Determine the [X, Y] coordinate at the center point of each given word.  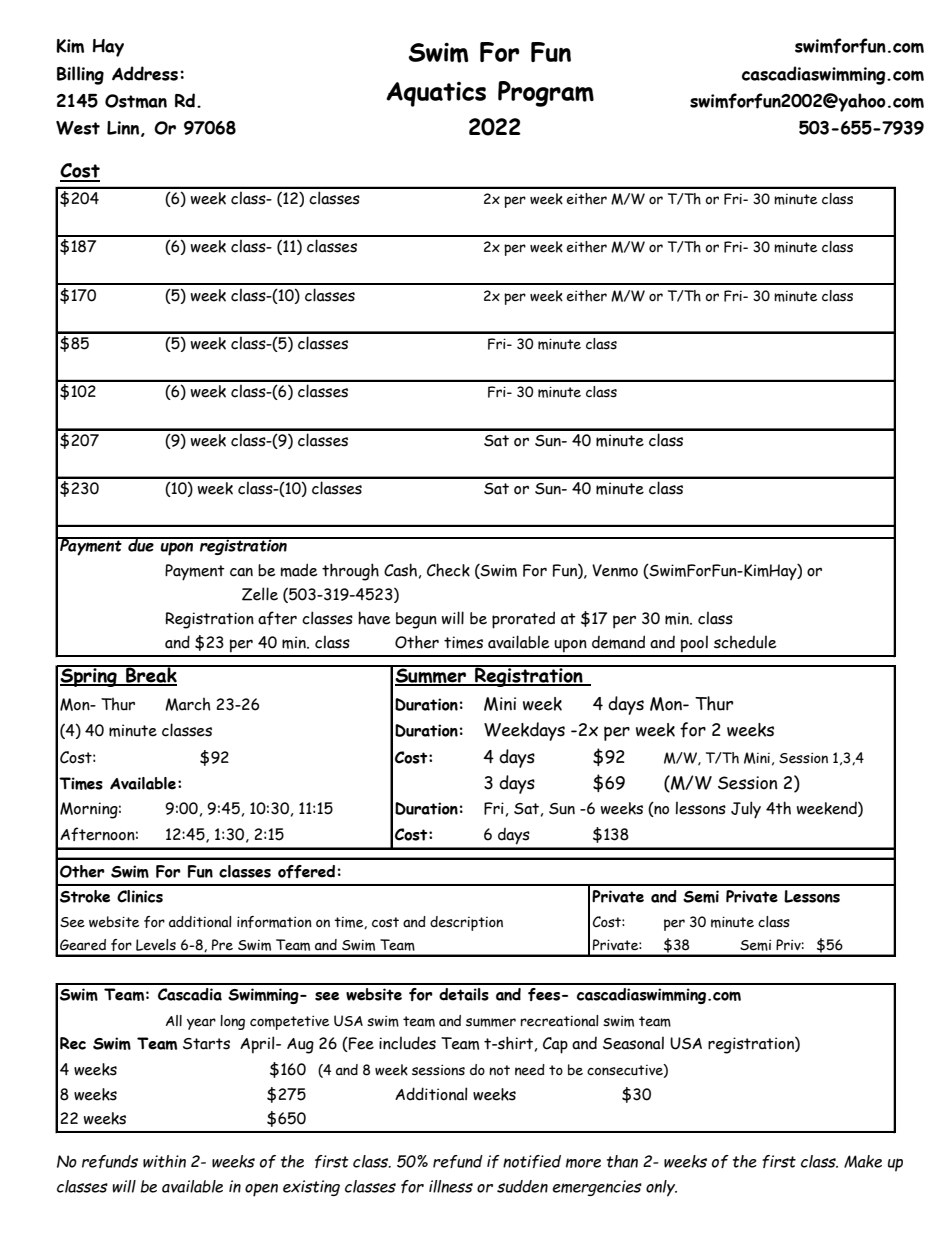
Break [151, 675]
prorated [523, 620]
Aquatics [436, 94]
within [164, 1161]
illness [451, 1186]
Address [145, 73]
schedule [745, 642]
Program [546, 94]
